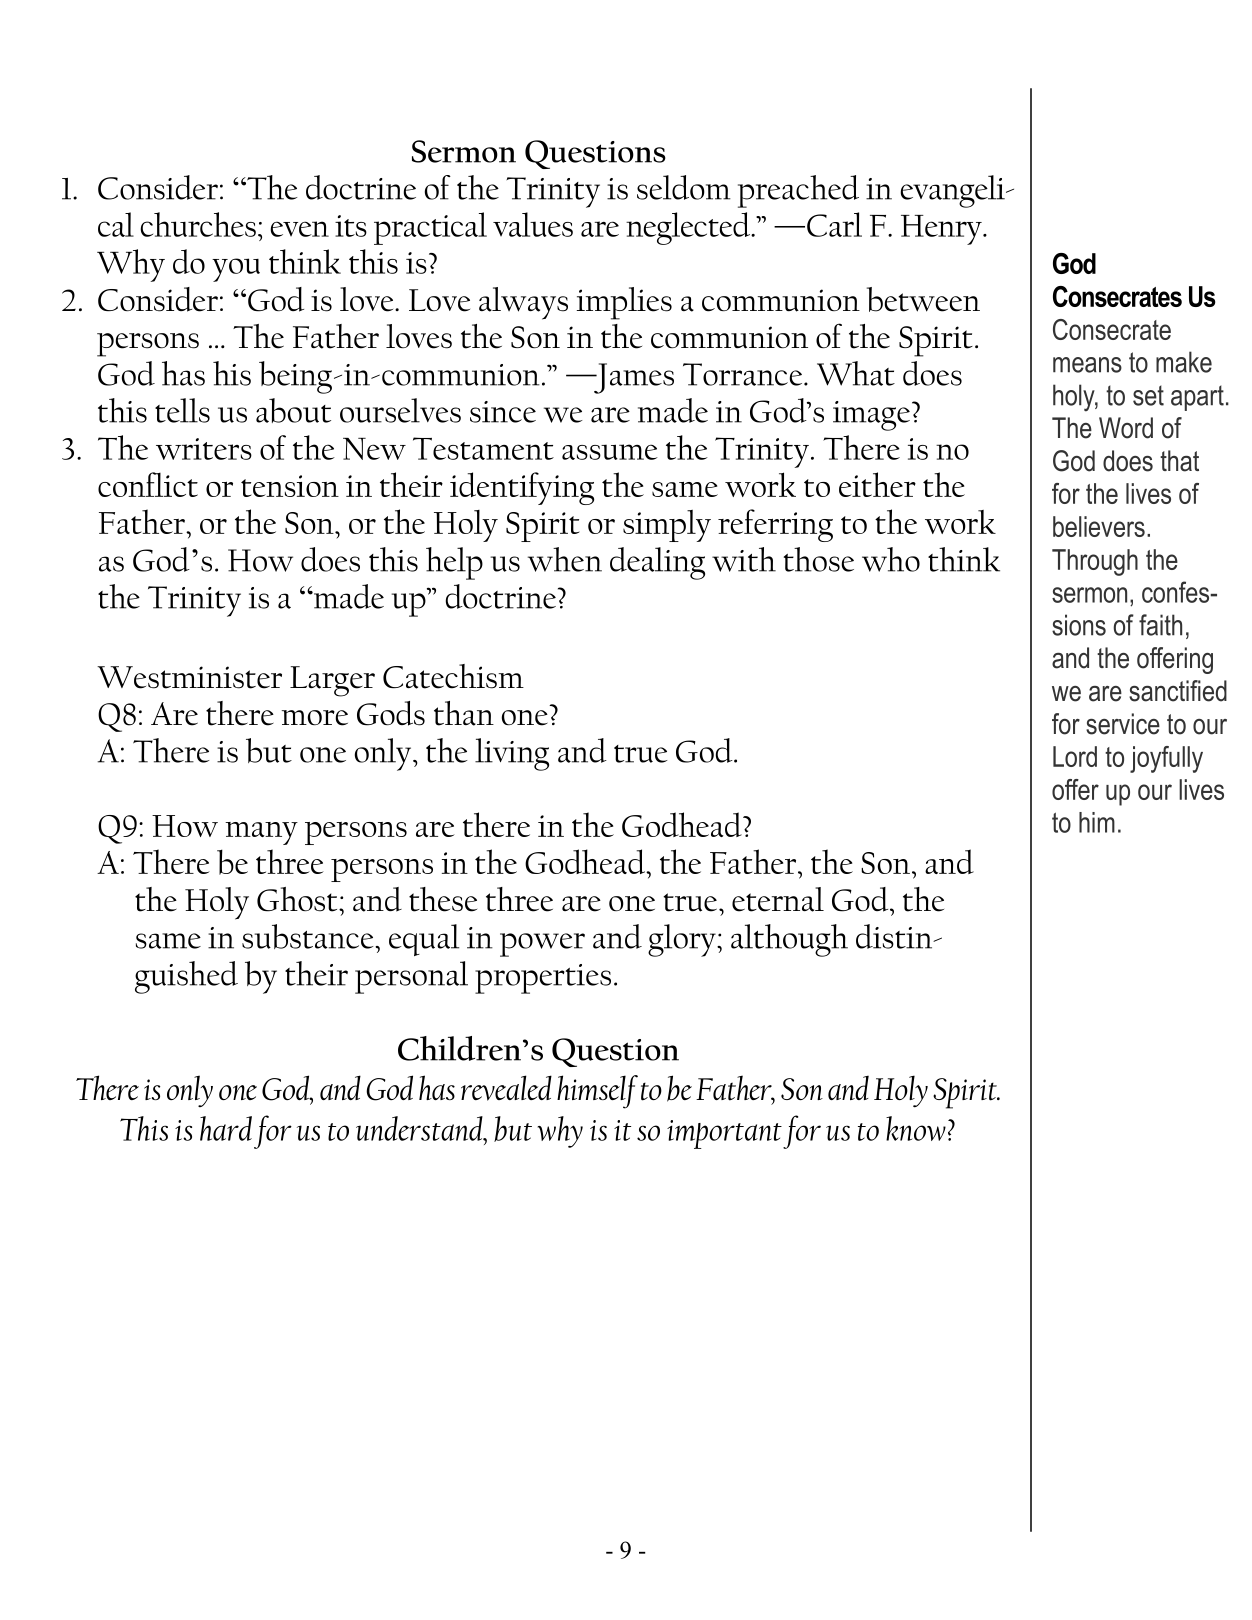  Describe the element at coordinates (261, 833) in the screenshot. I see `many` at that location.
